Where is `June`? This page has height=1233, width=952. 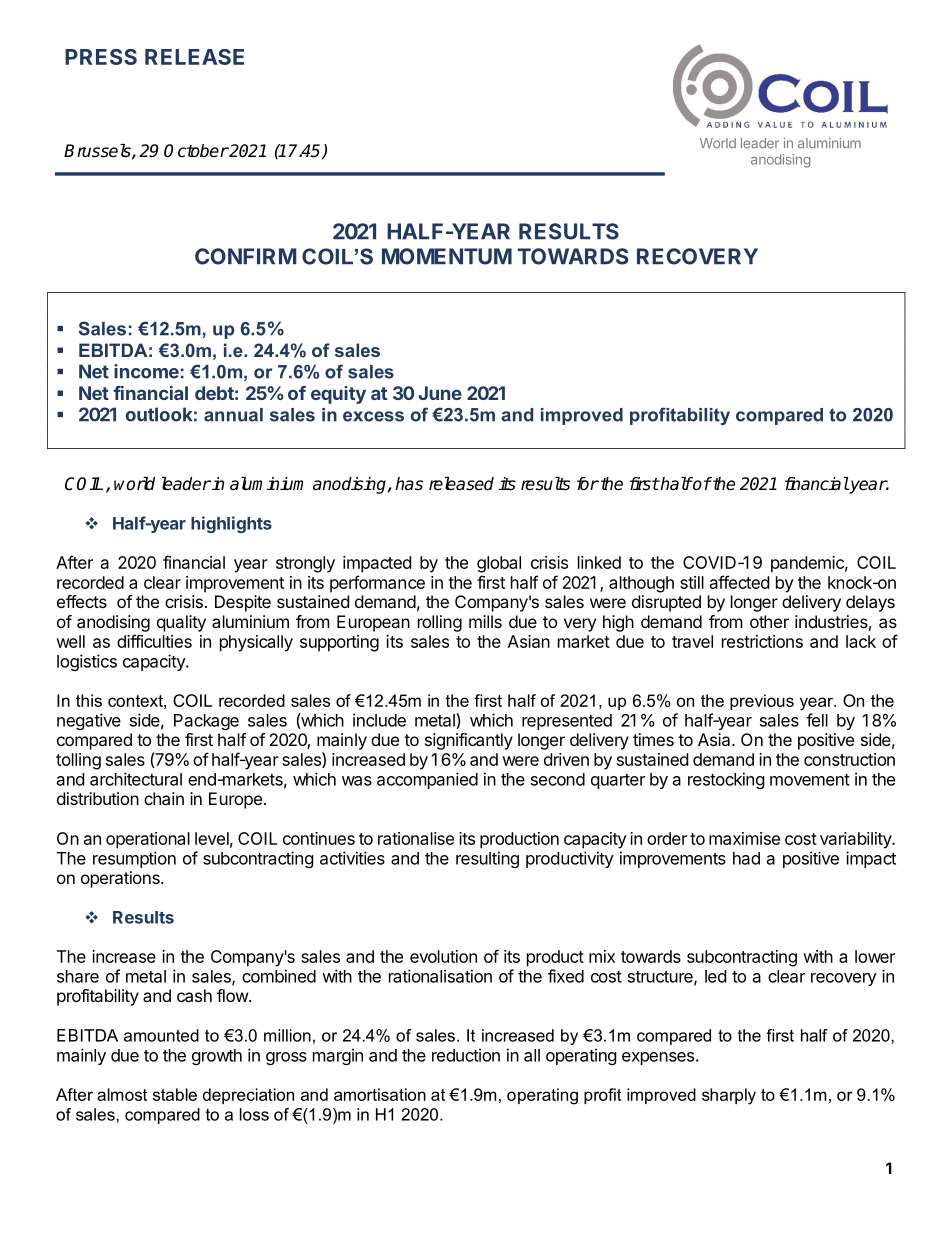 June is located at coordinates (440, 393).
